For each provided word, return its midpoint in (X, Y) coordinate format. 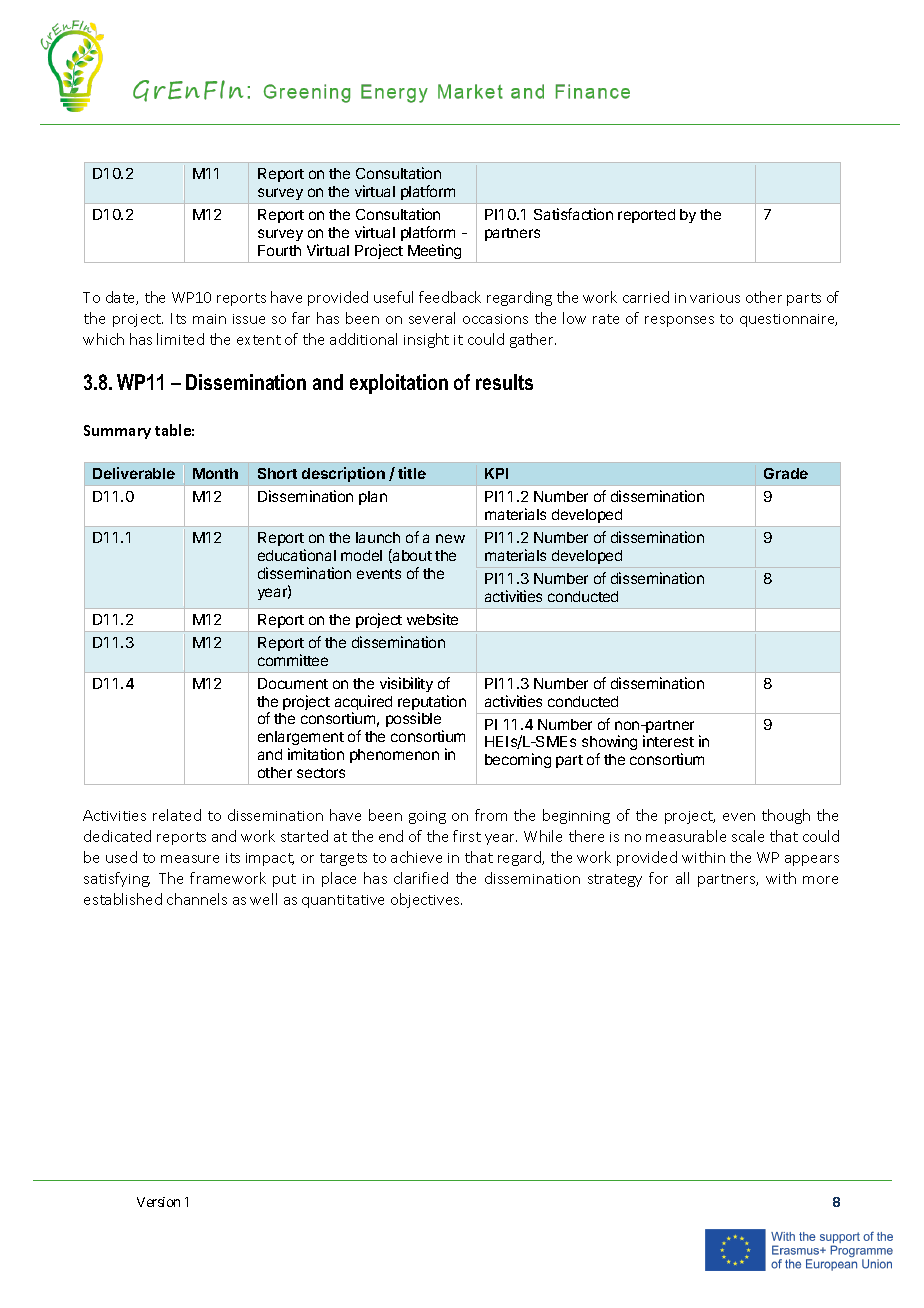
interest (668, 741)
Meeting (434, 251)
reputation (432, 704)
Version (158, 1202)
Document (293, 683)
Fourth (279, 250)
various (715, 298)
